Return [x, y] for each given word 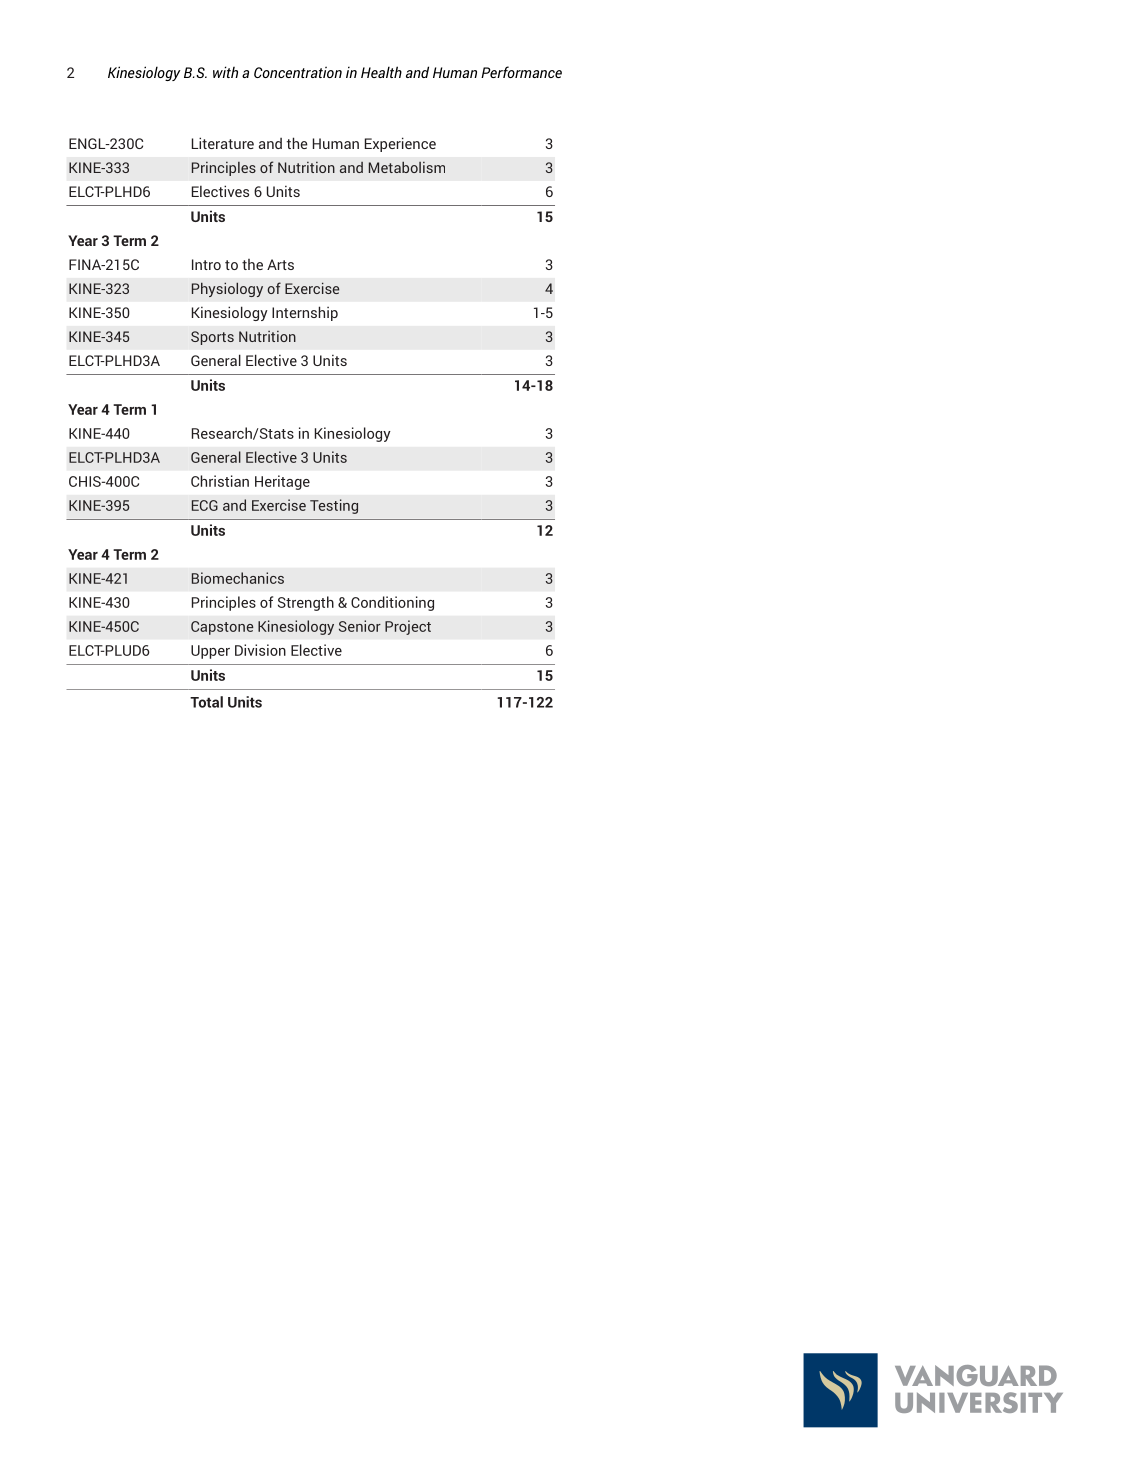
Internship [305, 313]
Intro [206, 264]
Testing [334, 506]
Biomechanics [238, 578]
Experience [400, 144]
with [225, 72]
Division [260, 650]
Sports [212, 338]
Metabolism [407, 167]
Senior [360, 626]
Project [408, 627]
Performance [521, 72]
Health [381, 72]
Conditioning [392, 603]
